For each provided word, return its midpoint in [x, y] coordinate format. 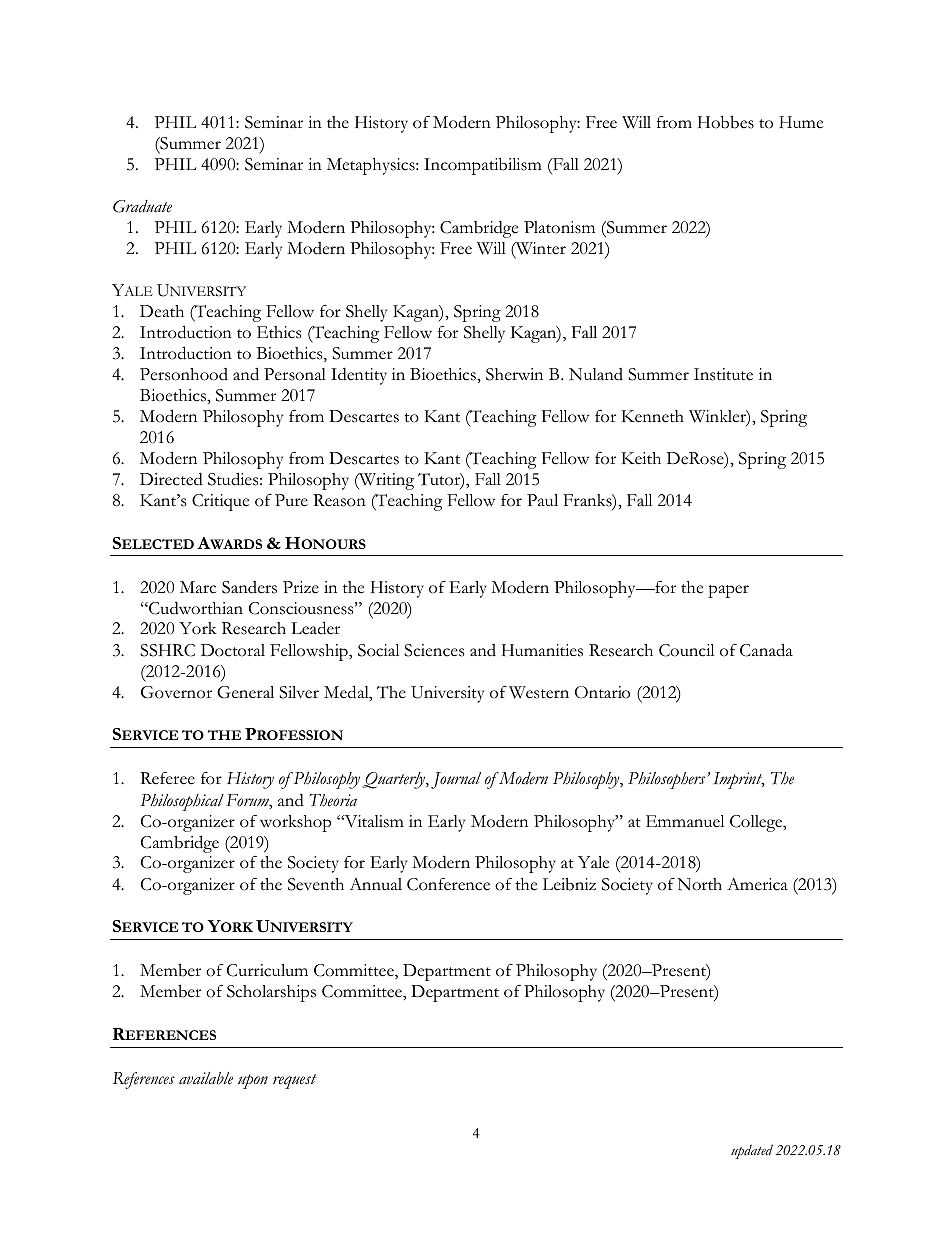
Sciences [434, 650]
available [206, 1078]
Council [686, 650]
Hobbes [726, 122]
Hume [801, 122]
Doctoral [233, 650]
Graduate [142, 206]
